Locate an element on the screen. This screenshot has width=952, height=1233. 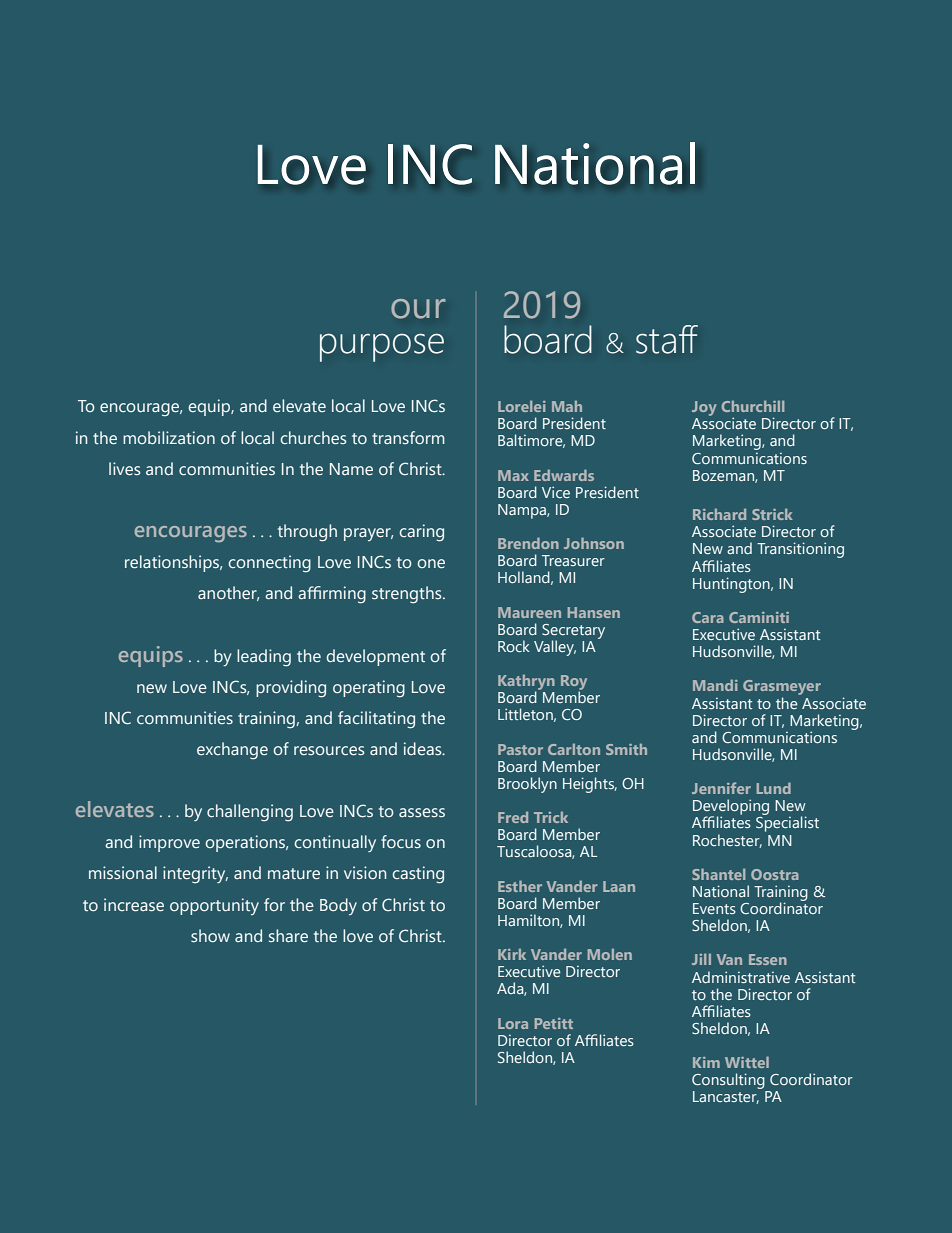
strengths is located at coordinates (408, 595).
